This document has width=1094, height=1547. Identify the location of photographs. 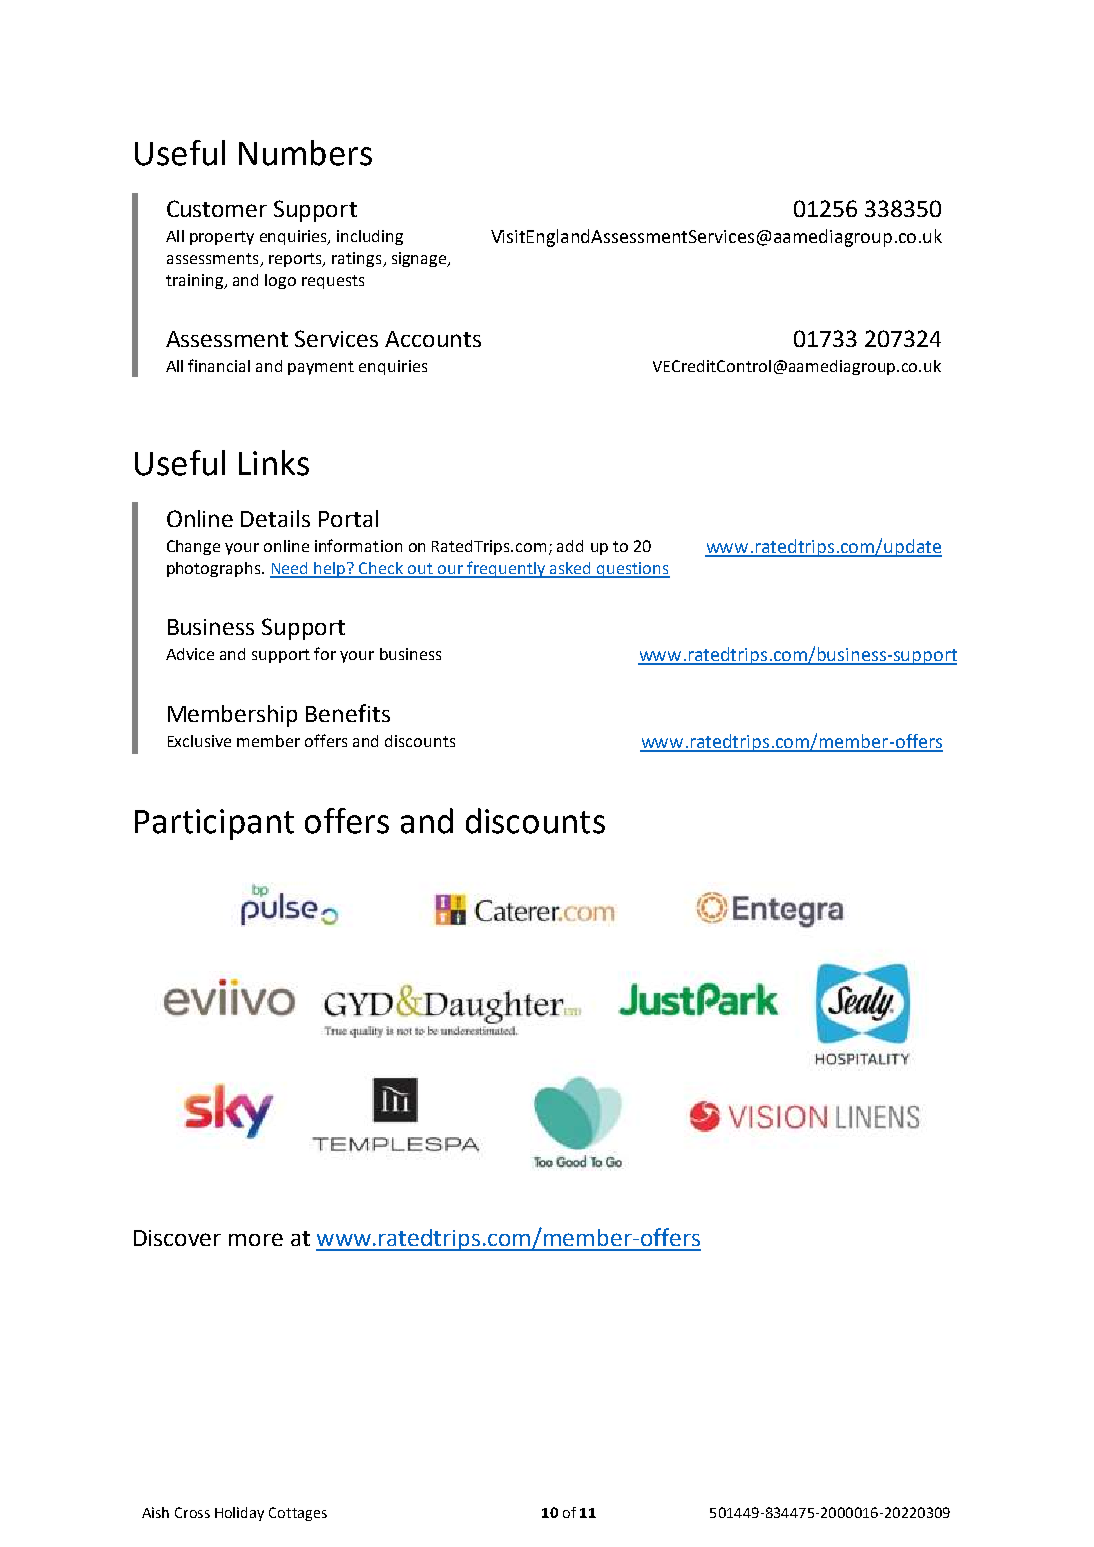
(215, 569).
